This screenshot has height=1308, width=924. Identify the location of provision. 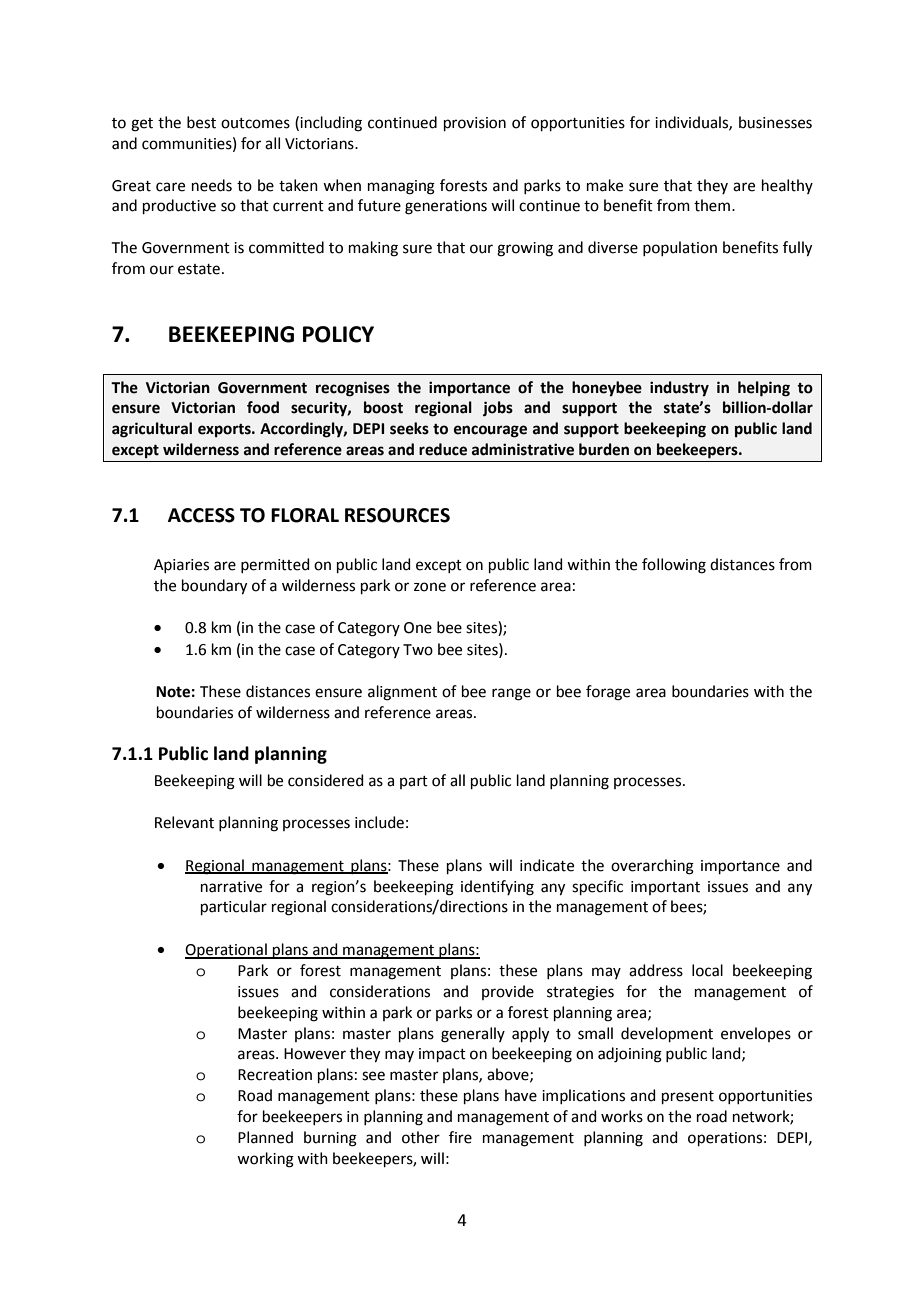
(475, 124).
